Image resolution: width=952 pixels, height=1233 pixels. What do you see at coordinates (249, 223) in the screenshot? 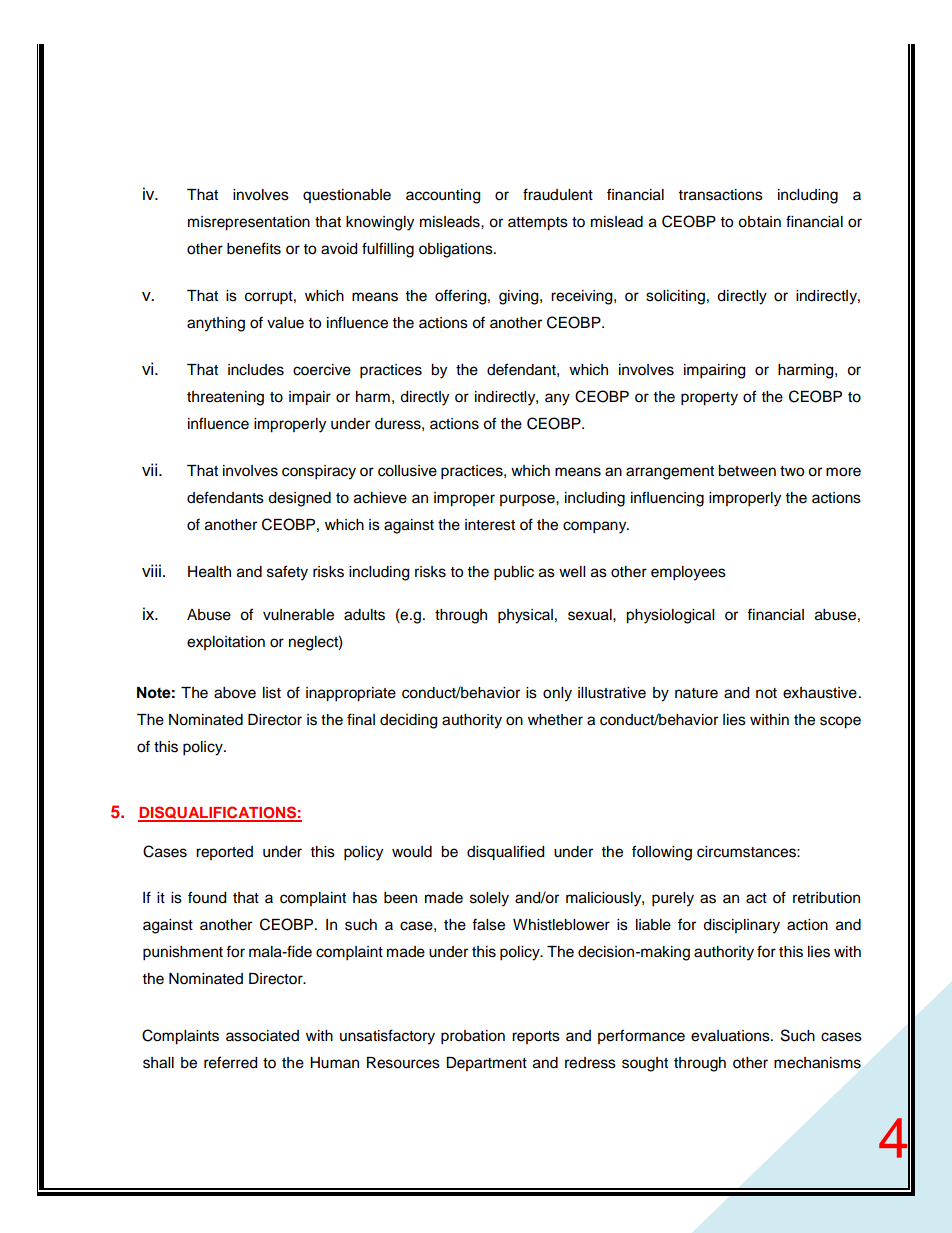
I see `misrepresentation` at bounding box center [249, 223].
